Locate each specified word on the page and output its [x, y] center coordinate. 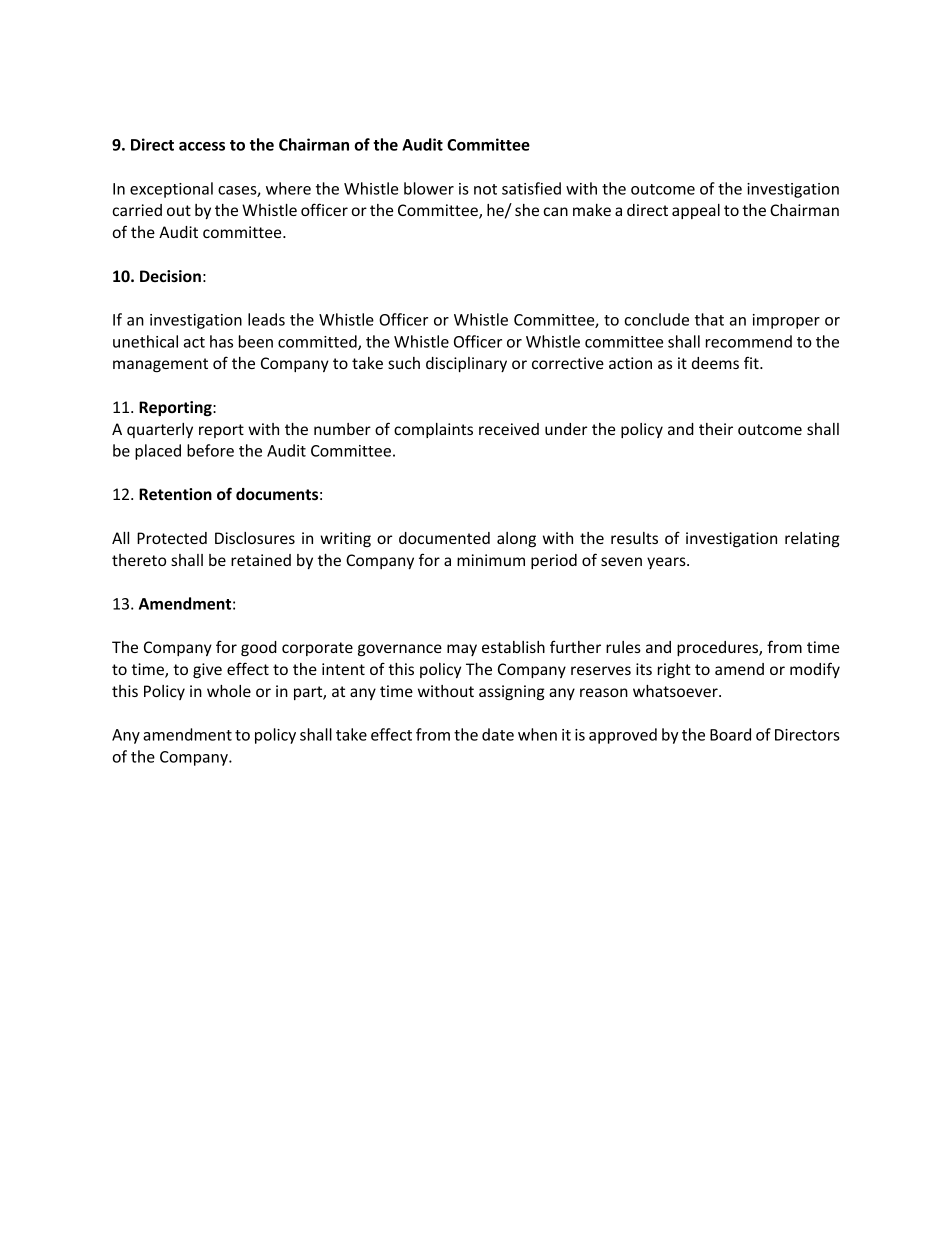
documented [444, 538]
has [221, 341]
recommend [749, 341]
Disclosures [255, 538]
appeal [696, 211]
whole [229, 691]
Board [730, 734]
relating [812, 539]
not [485, 189]
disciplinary [466, 364]
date [498, 734]
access [202, 146]
